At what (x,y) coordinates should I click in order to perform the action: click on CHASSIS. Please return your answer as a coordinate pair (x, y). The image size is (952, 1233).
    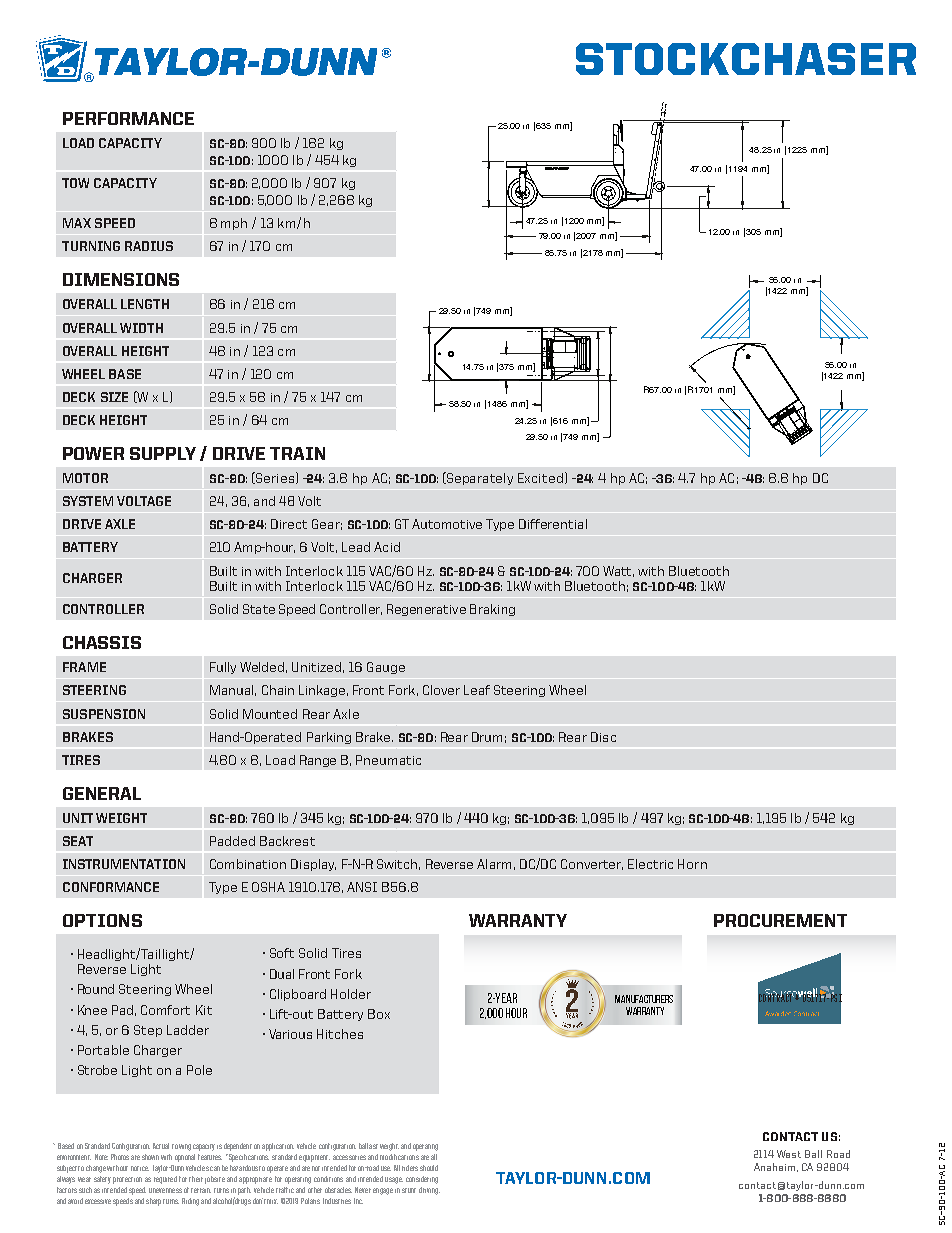
    Looking at the image, I should click on (102, 642).
